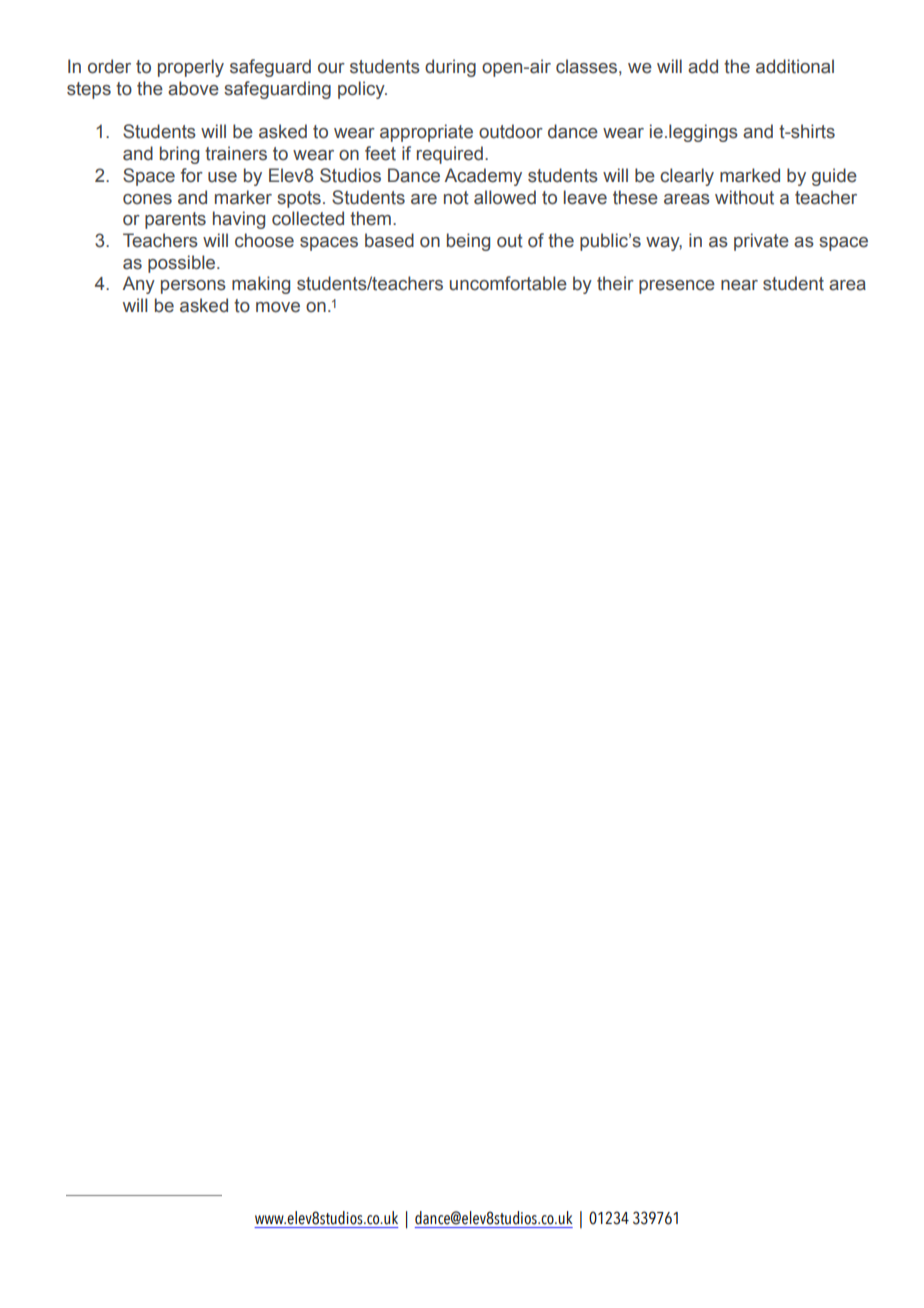 Image resolution: width=924 pixels, height=1308 pixels. What do you see at coordinates (795, 66) in the image?
I see `additional` at bounding box center [795, 66].
